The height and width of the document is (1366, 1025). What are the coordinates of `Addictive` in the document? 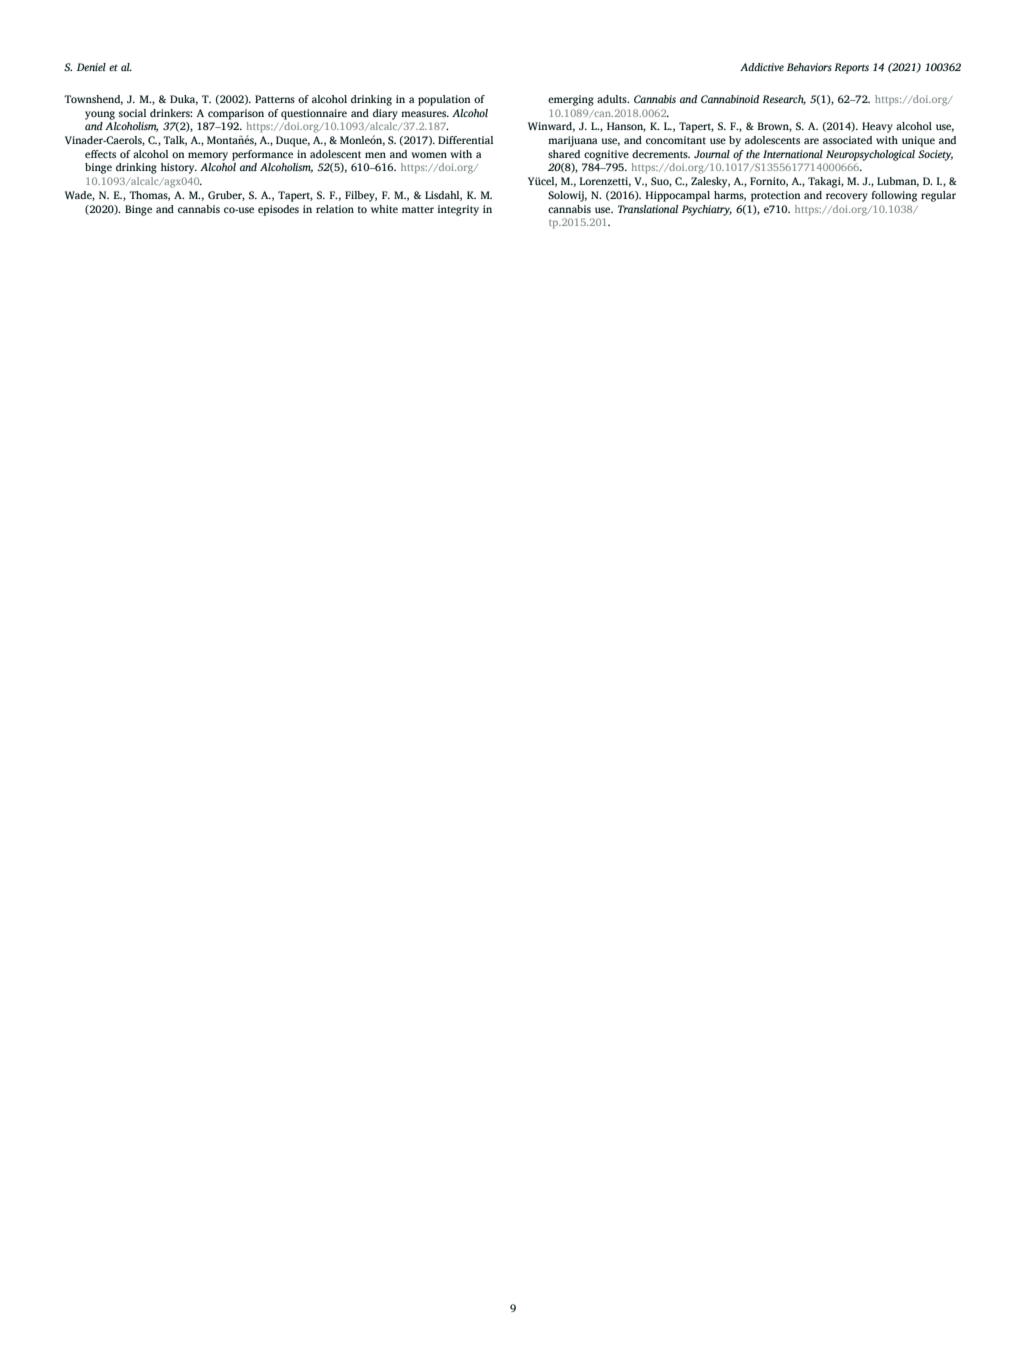 It's located at (762, 67).
